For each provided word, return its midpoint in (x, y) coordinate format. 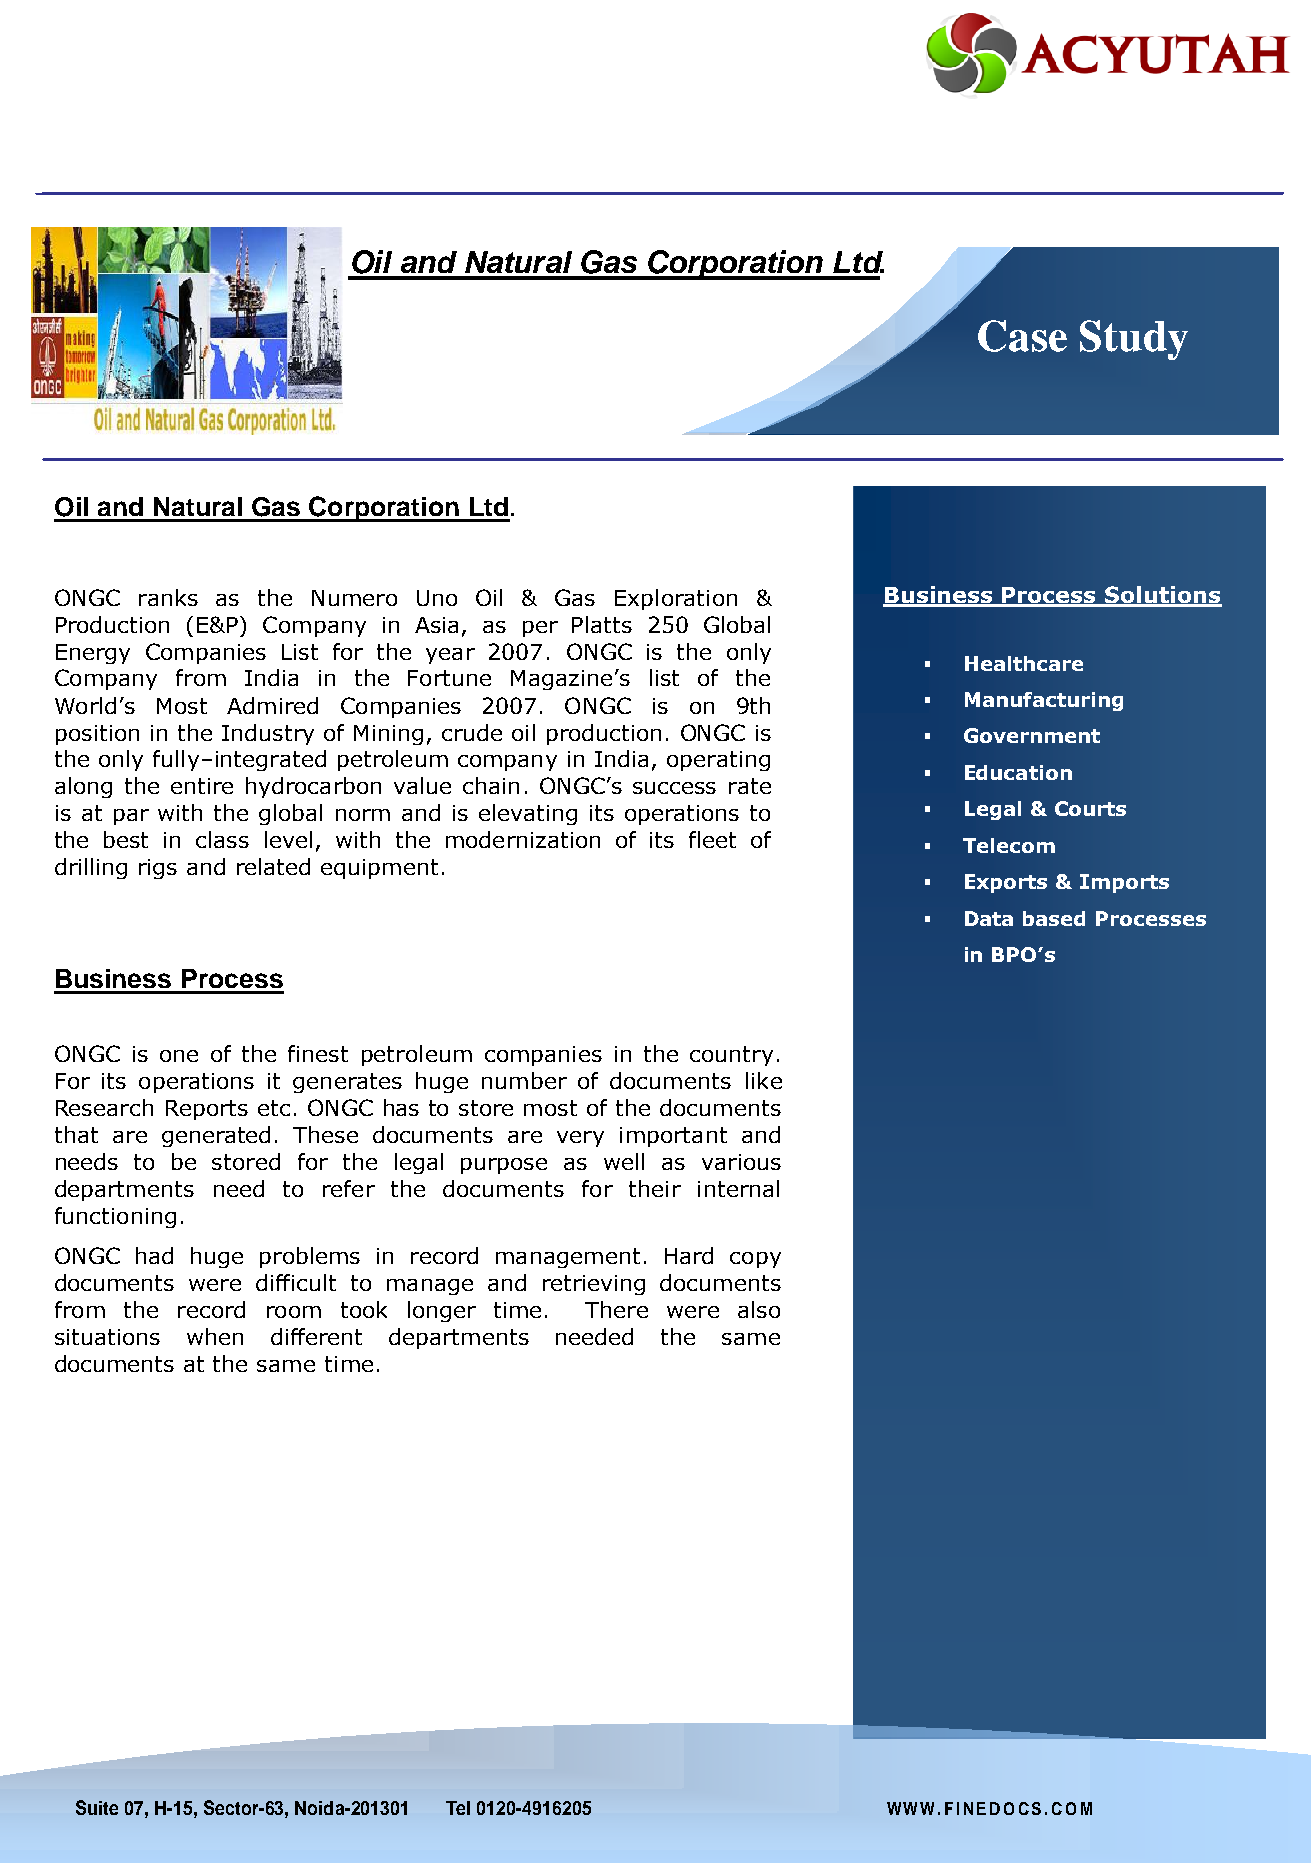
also (759, 1309)
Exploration (676, 599)
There (616, 1309)
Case (1022, 336)
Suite (97, 1807)
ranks (168, 597)
